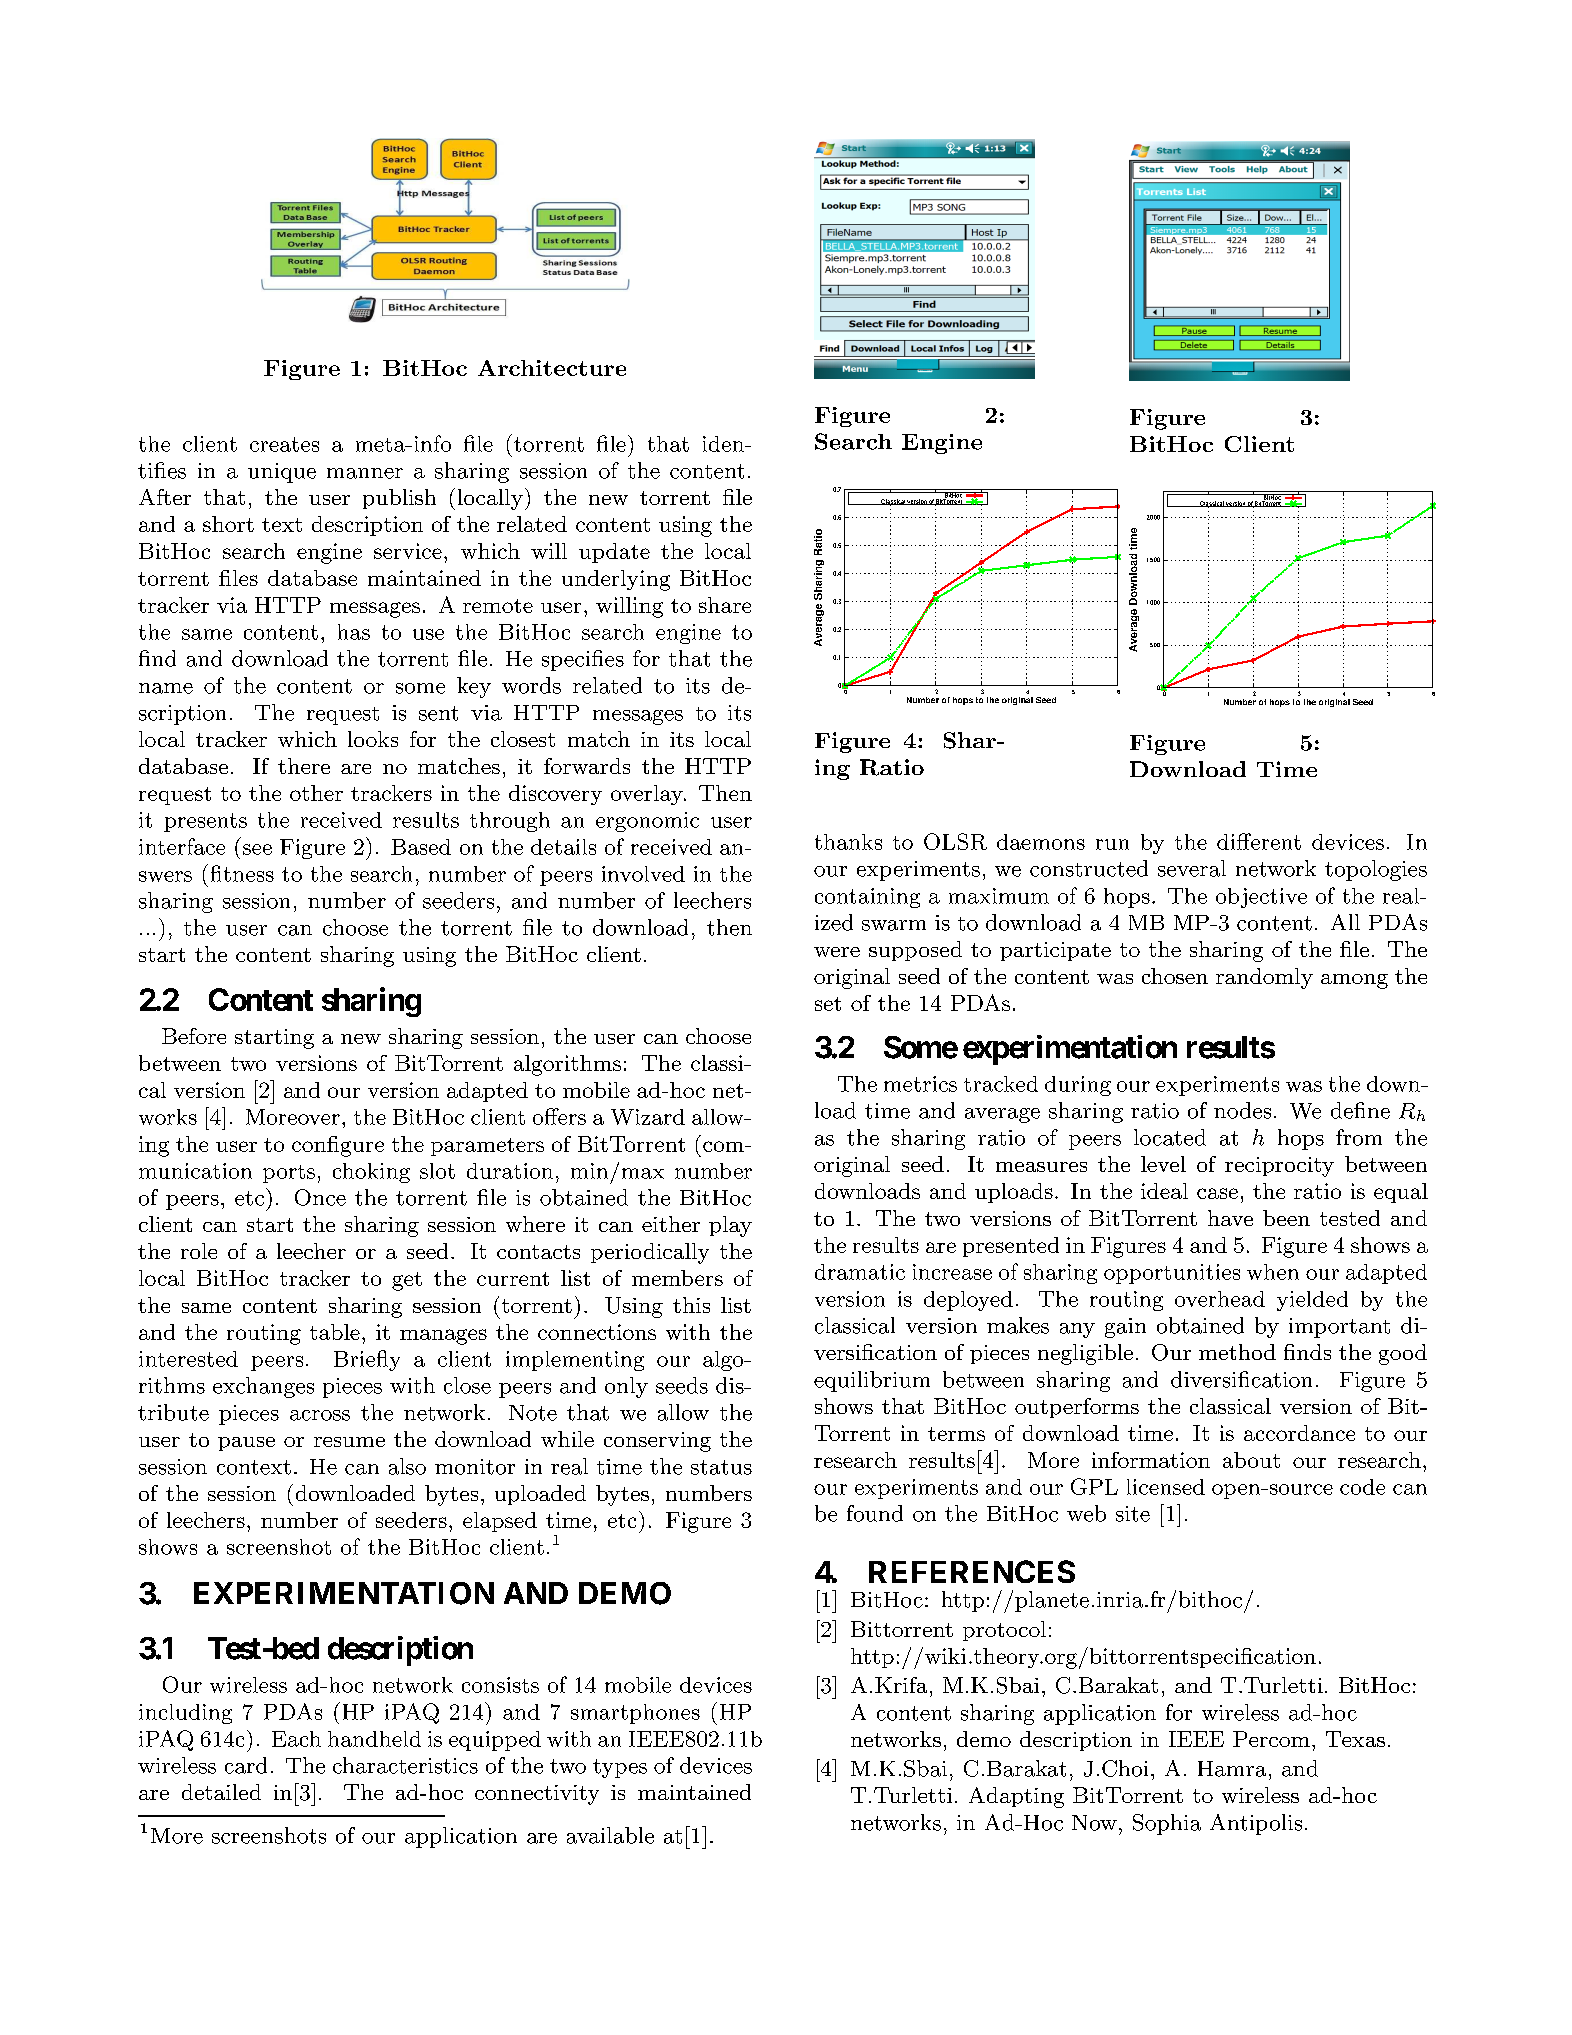  What do you see at coordinates (194, 1036) in the screenshot?
I see `Before` at bounding box center [194, 1036].
